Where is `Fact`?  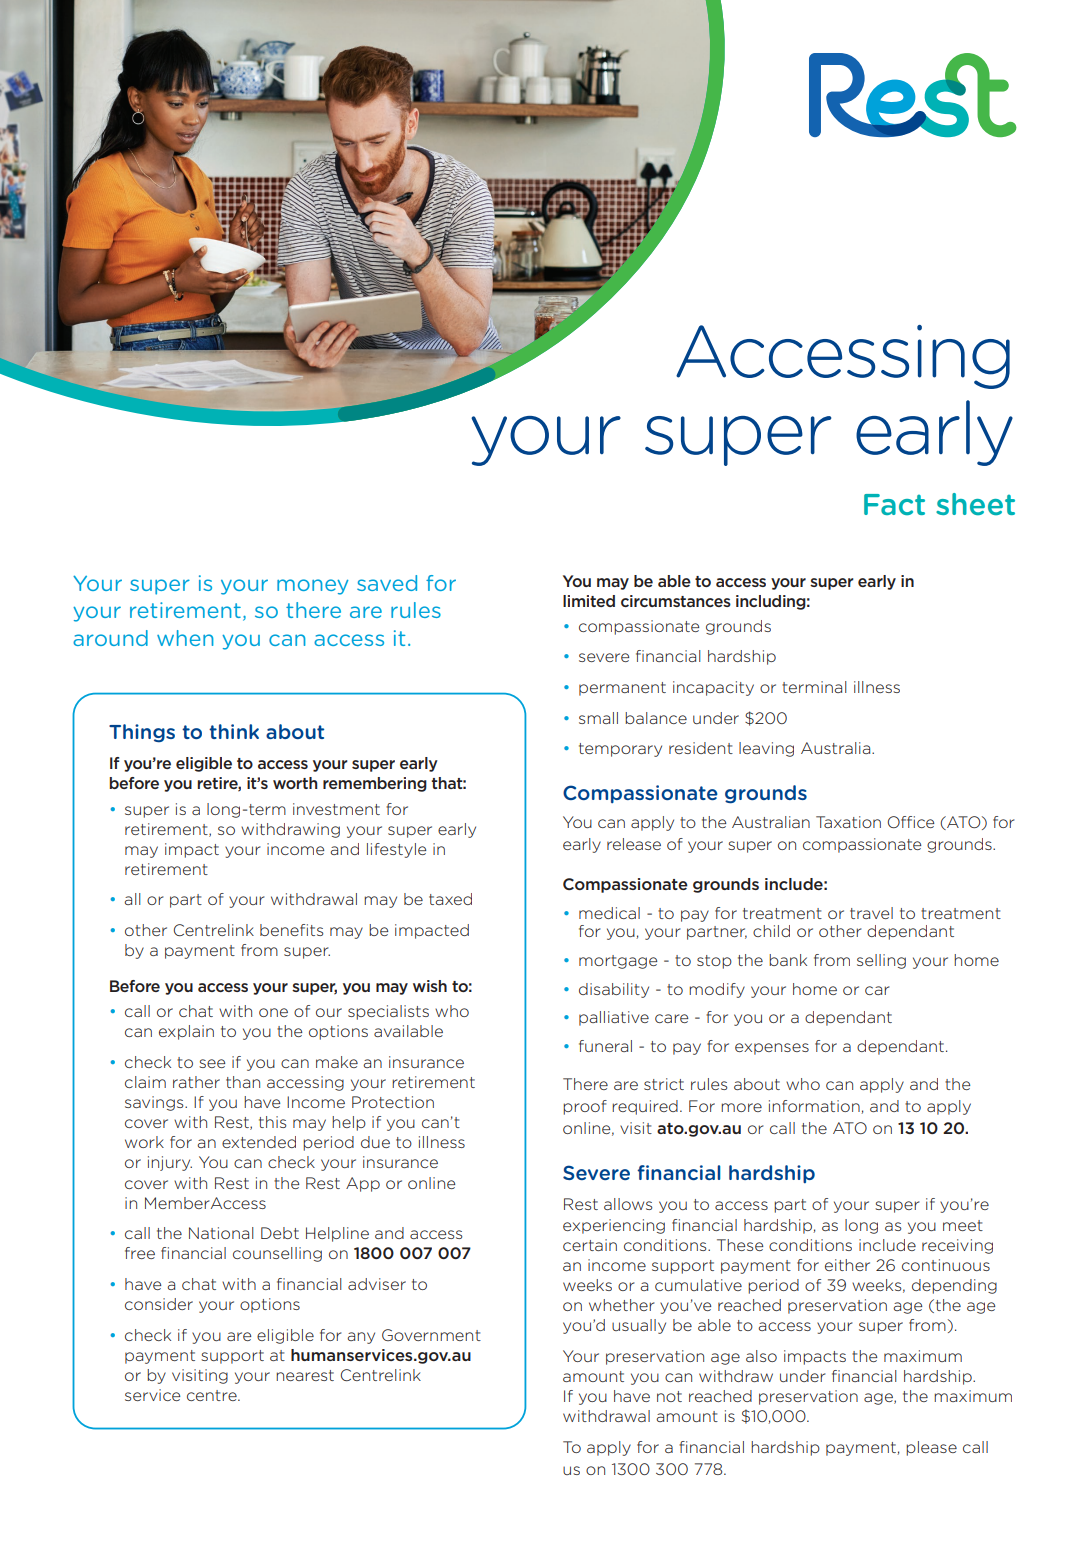
Fact is located at coordinates (894, 504).
